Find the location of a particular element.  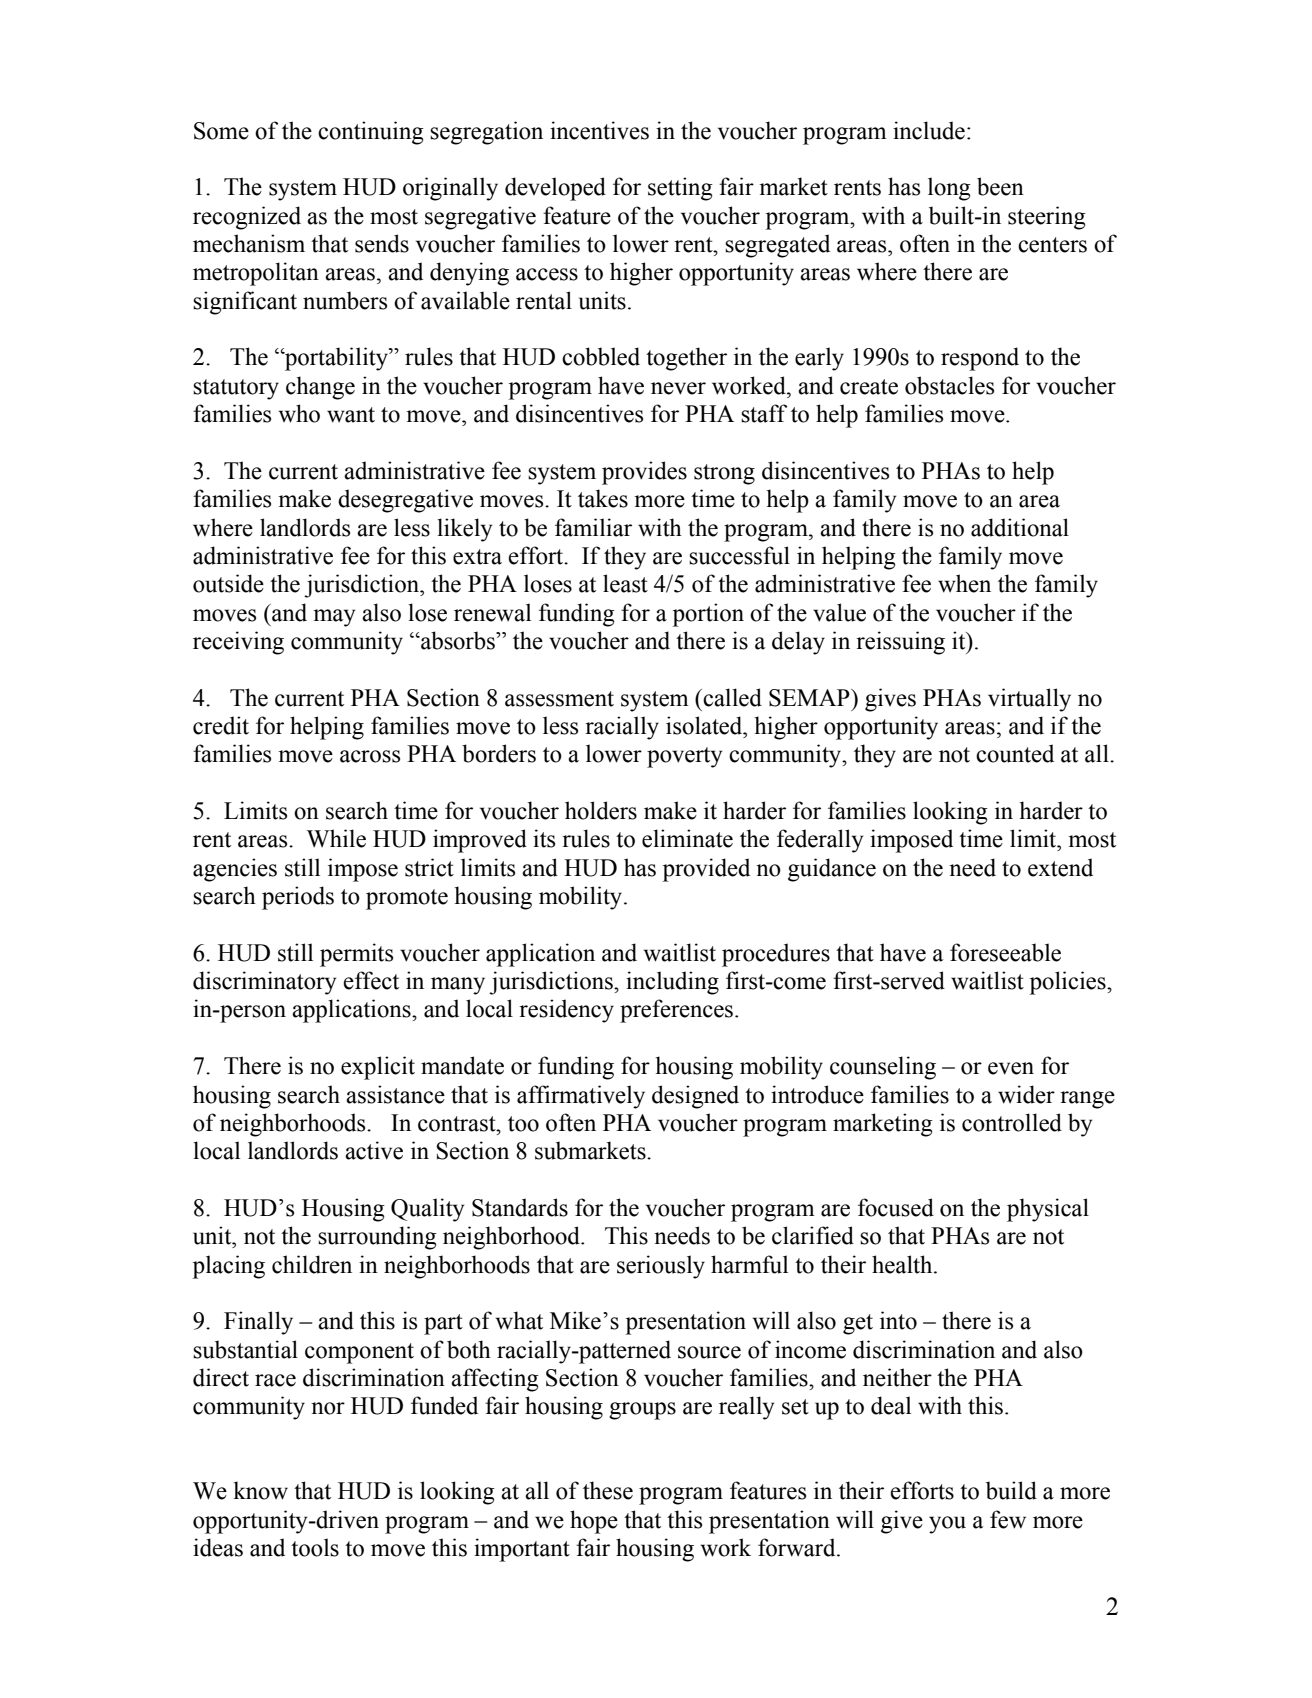

these is located at coordinates (608, 1490).
